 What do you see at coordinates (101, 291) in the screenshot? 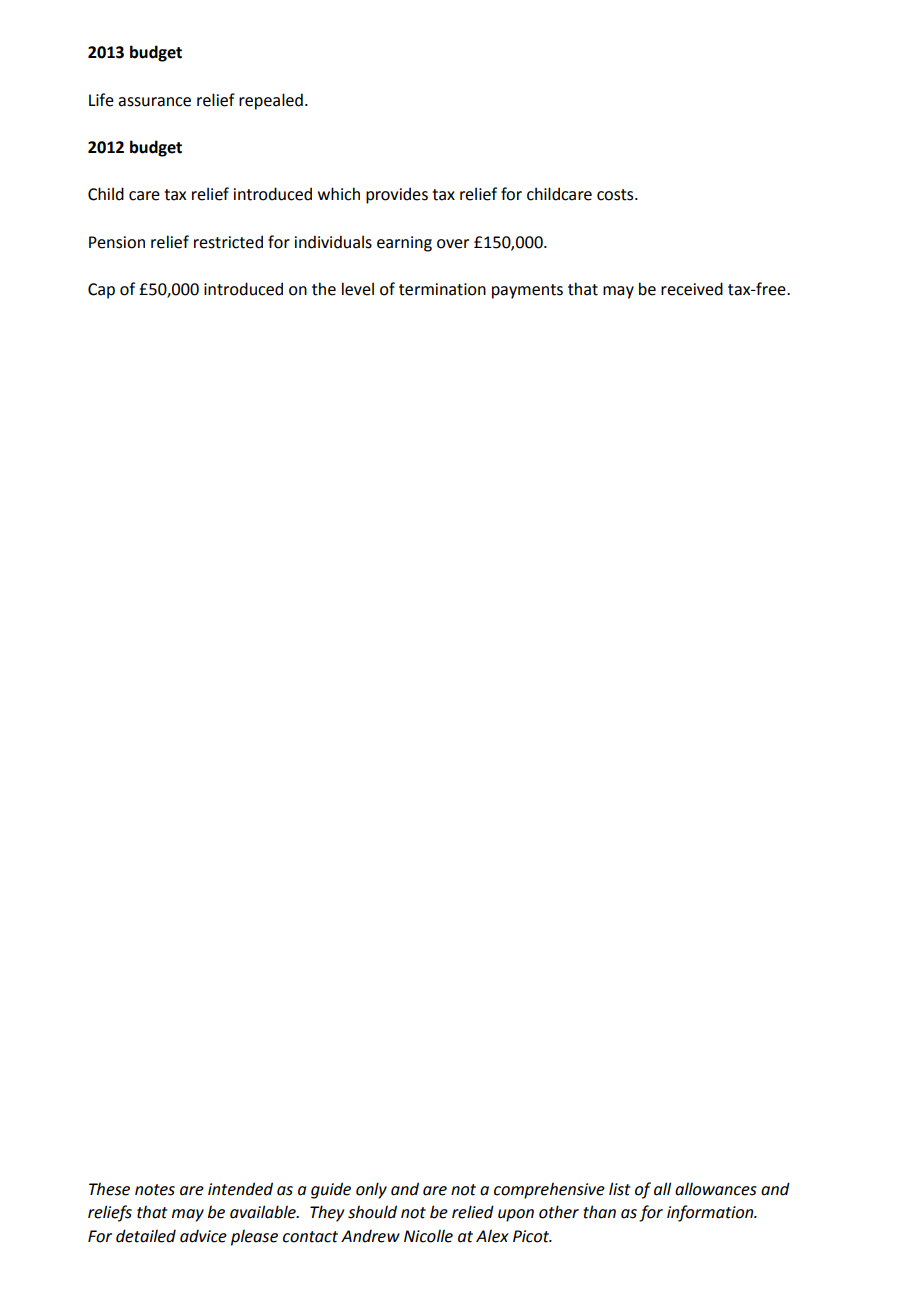
I see `Cap` at bounding box center [101, 291].
